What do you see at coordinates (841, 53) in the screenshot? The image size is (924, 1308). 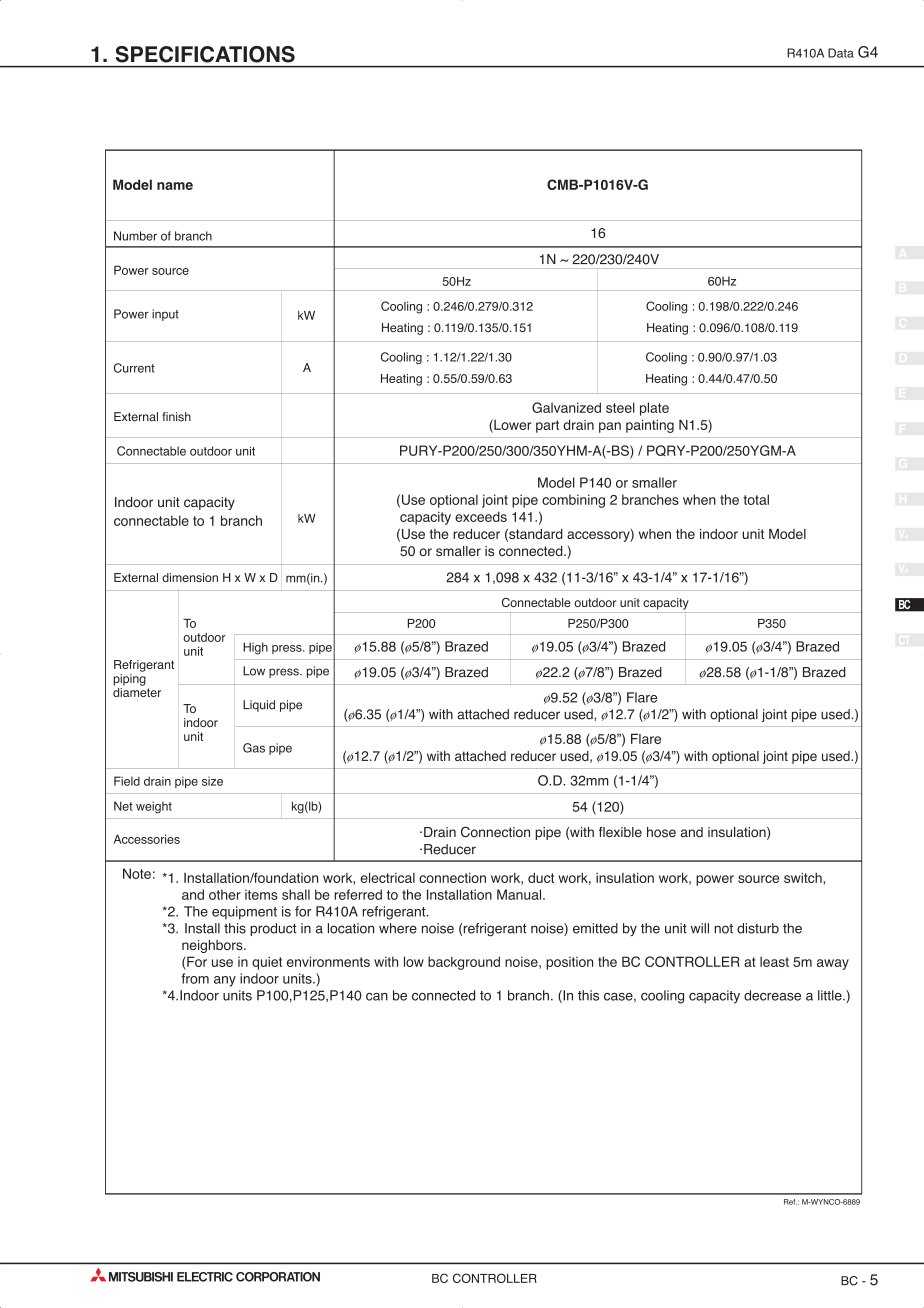 I see `Data` at bounding box center [841, 53].
